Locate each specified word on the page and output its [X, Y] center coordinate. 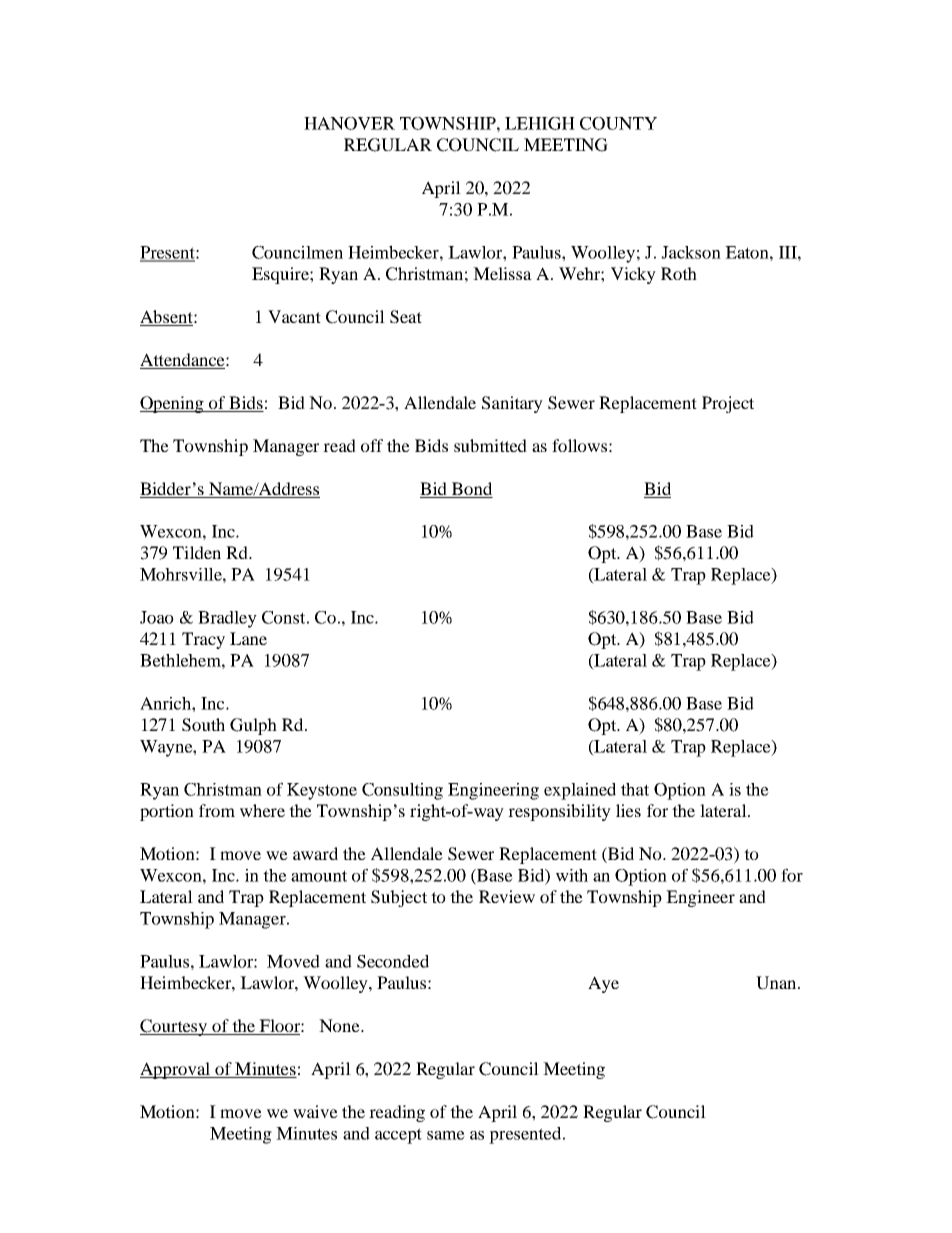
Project [728, 404]
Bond [472, 488]
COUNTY [618, 123]
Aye [603, 984]
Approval [176, 1070]
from [217, 810]
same [446, 1135]
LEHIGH [540, 123]
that [635, 789]
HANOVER [349, 123]
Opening [173, 404]
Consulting [402, 791]
